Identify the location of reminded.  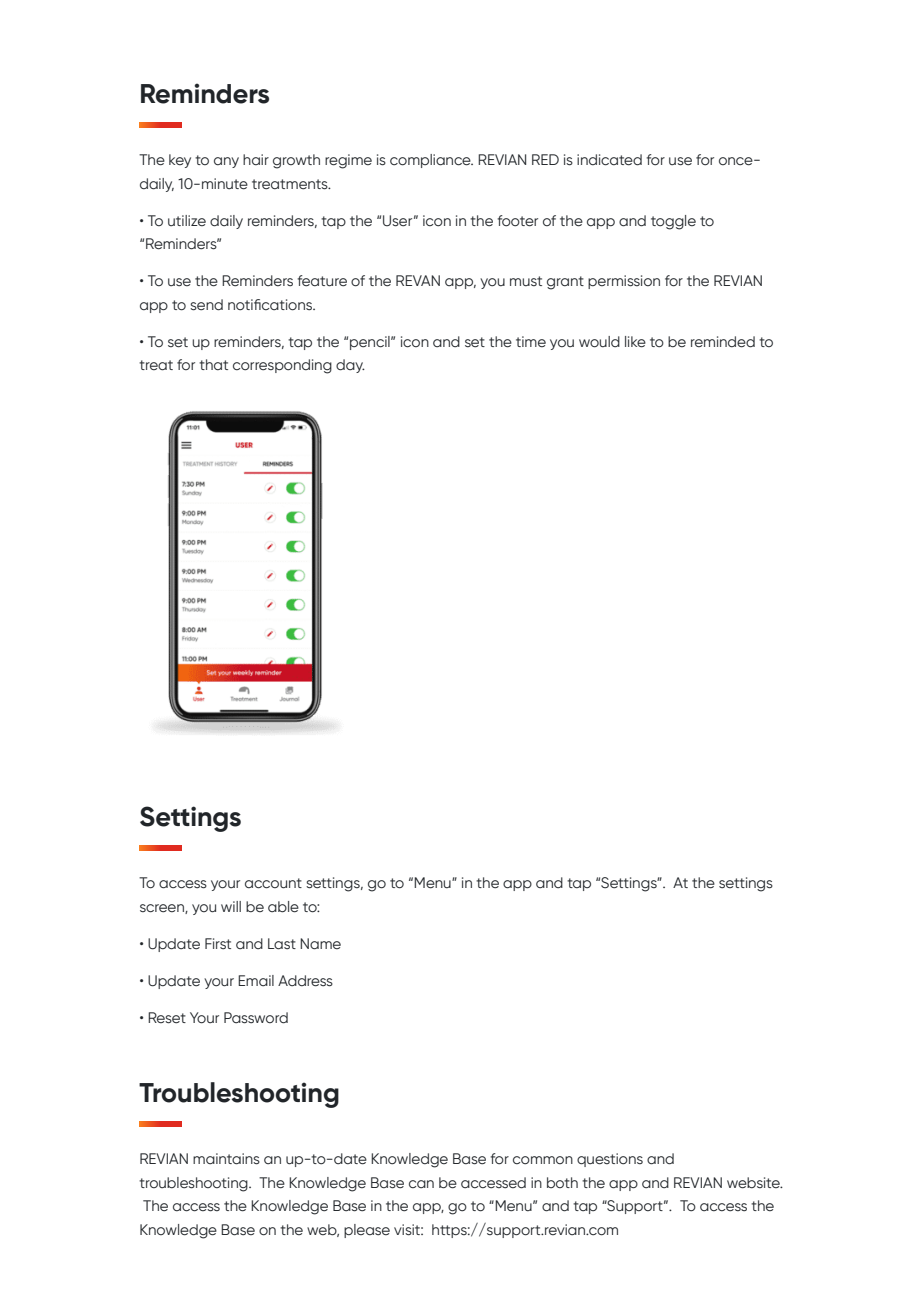
(723, 342).
